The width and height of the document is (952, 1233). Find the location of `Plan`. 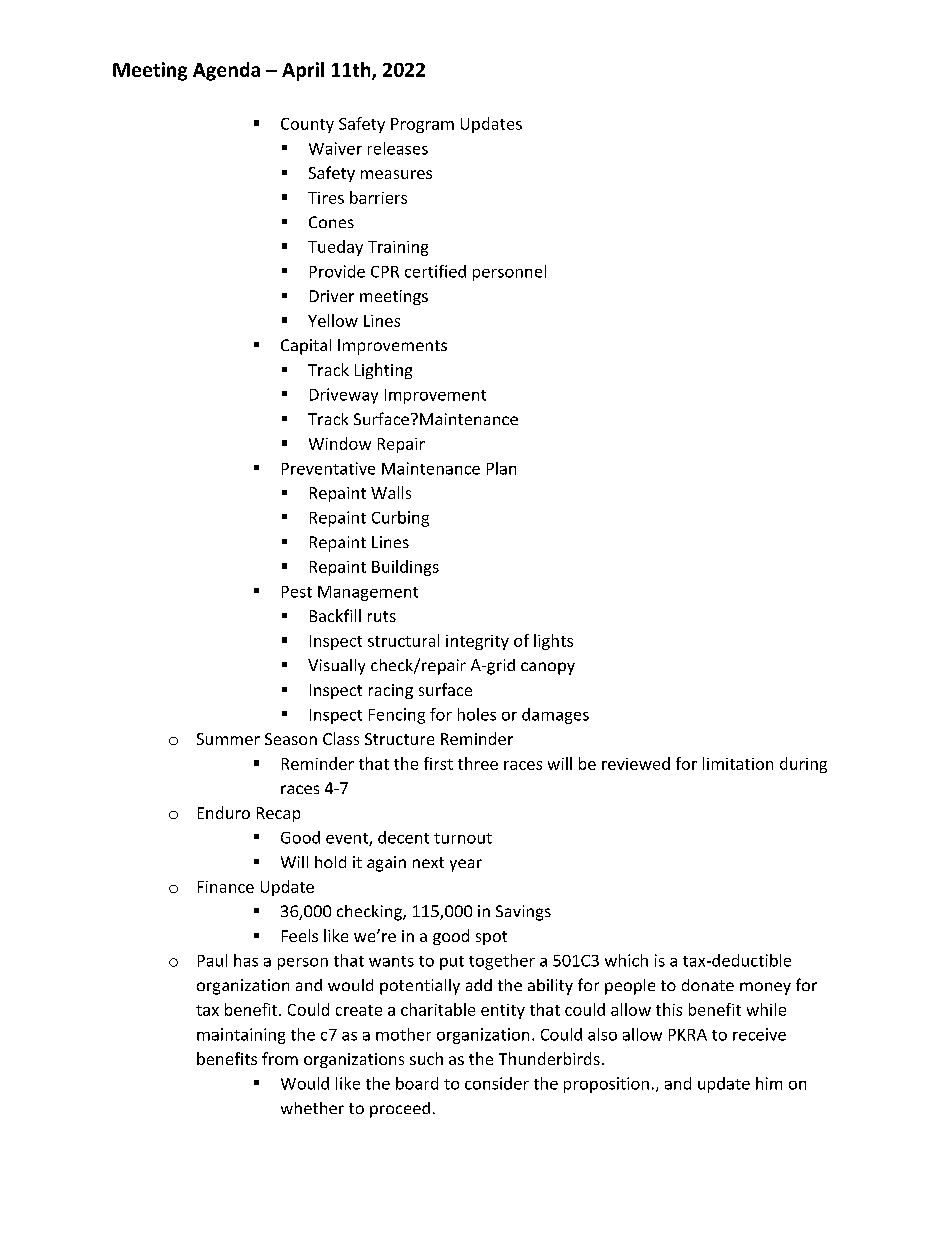

Plan is located at coordinates (501, 468).
